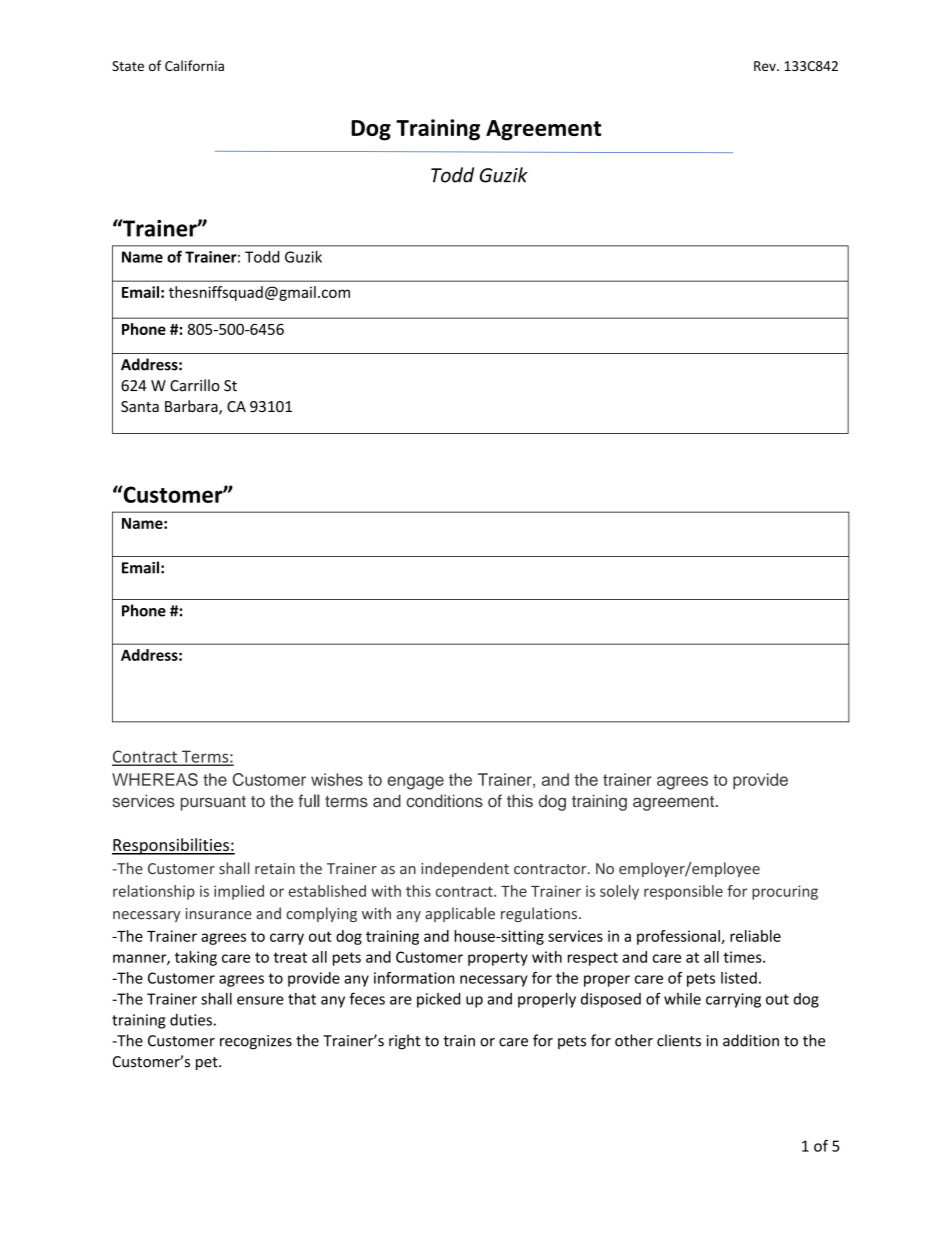 This document has height=1233, width=952. Describe the element at coordinates (128, 66) in the document. I see `State` at that location.
